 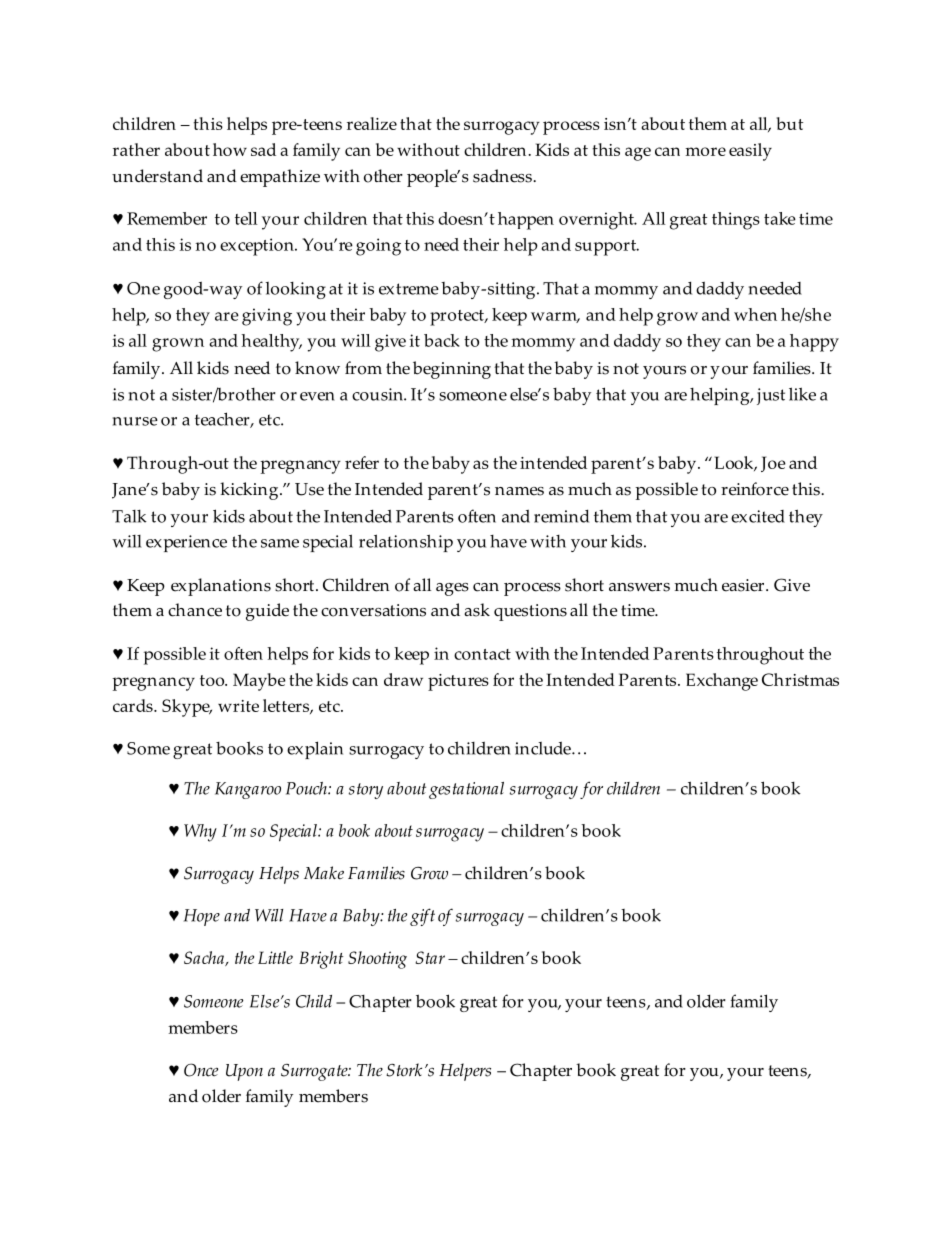 What do you see at coordinates (430, 957) in the page?
I see `Star` at bounding box center [430, 957].
